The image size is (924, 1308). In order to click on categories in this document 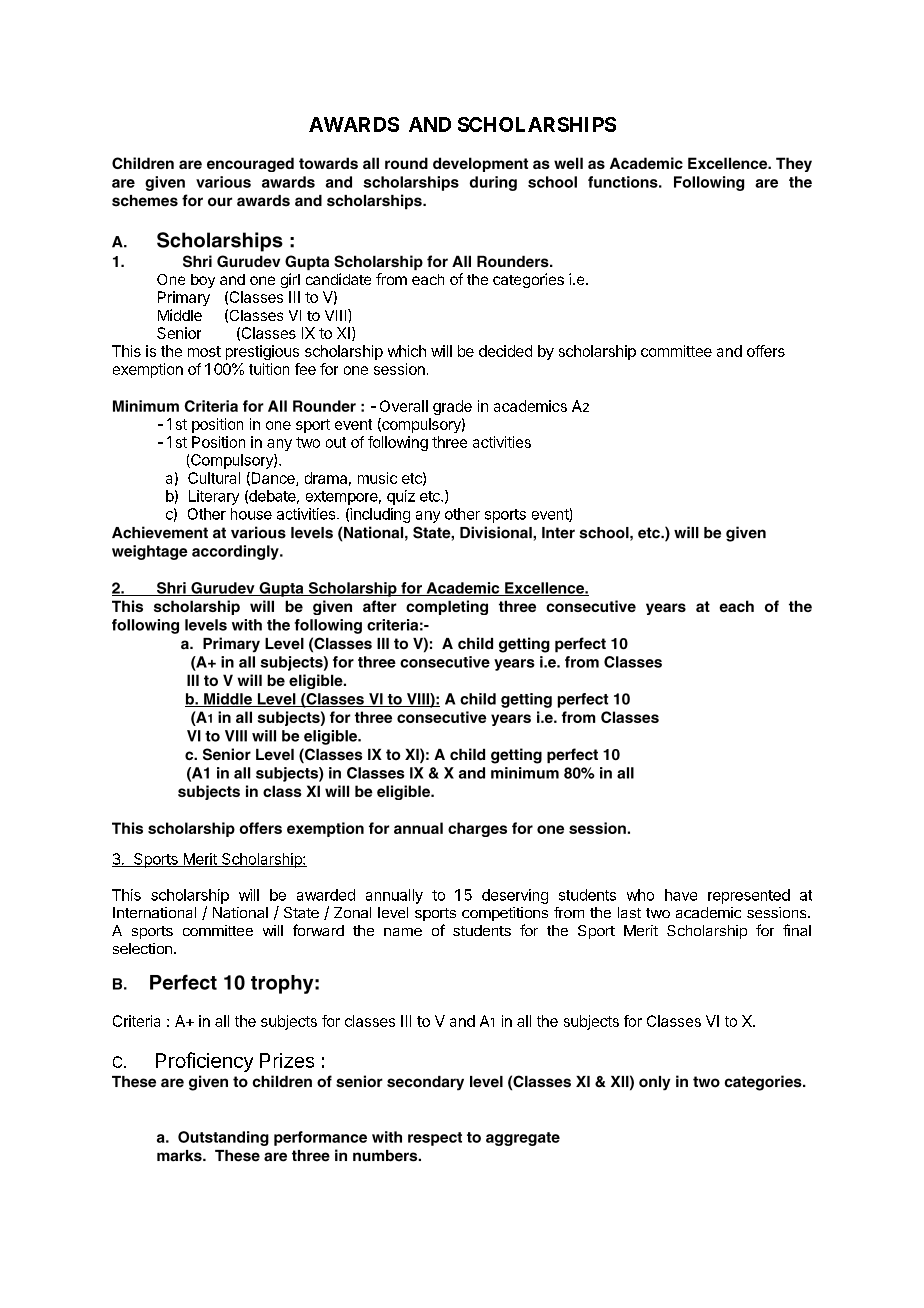, I will do `click(528, 280)`.
